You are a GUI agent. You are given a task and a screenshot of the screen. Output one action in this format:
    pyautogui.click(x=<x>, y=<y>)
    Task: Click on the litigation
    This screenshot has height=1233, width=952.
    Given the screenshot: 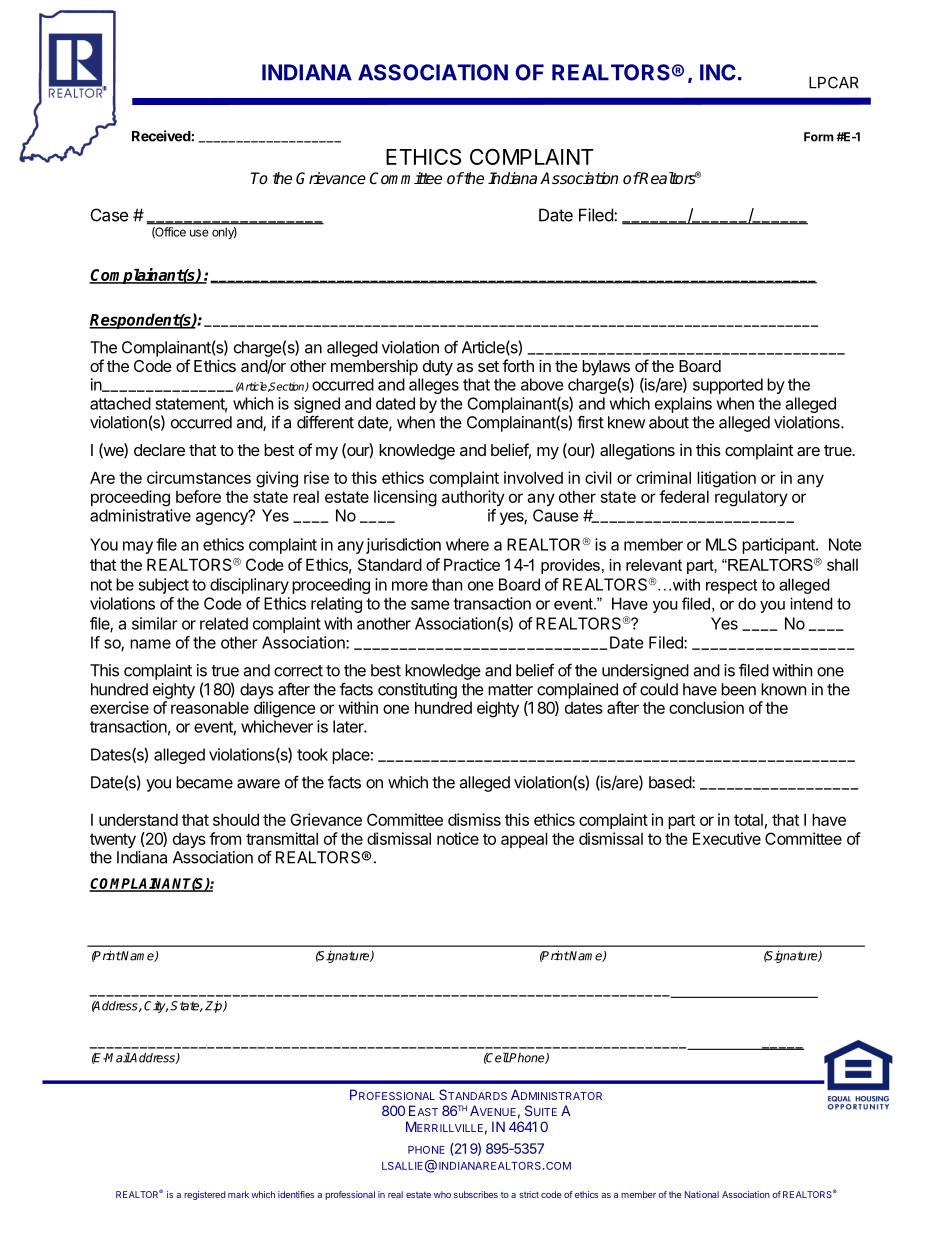 What is the action you would take?
    pyautogui.click(x=726, y=479)
